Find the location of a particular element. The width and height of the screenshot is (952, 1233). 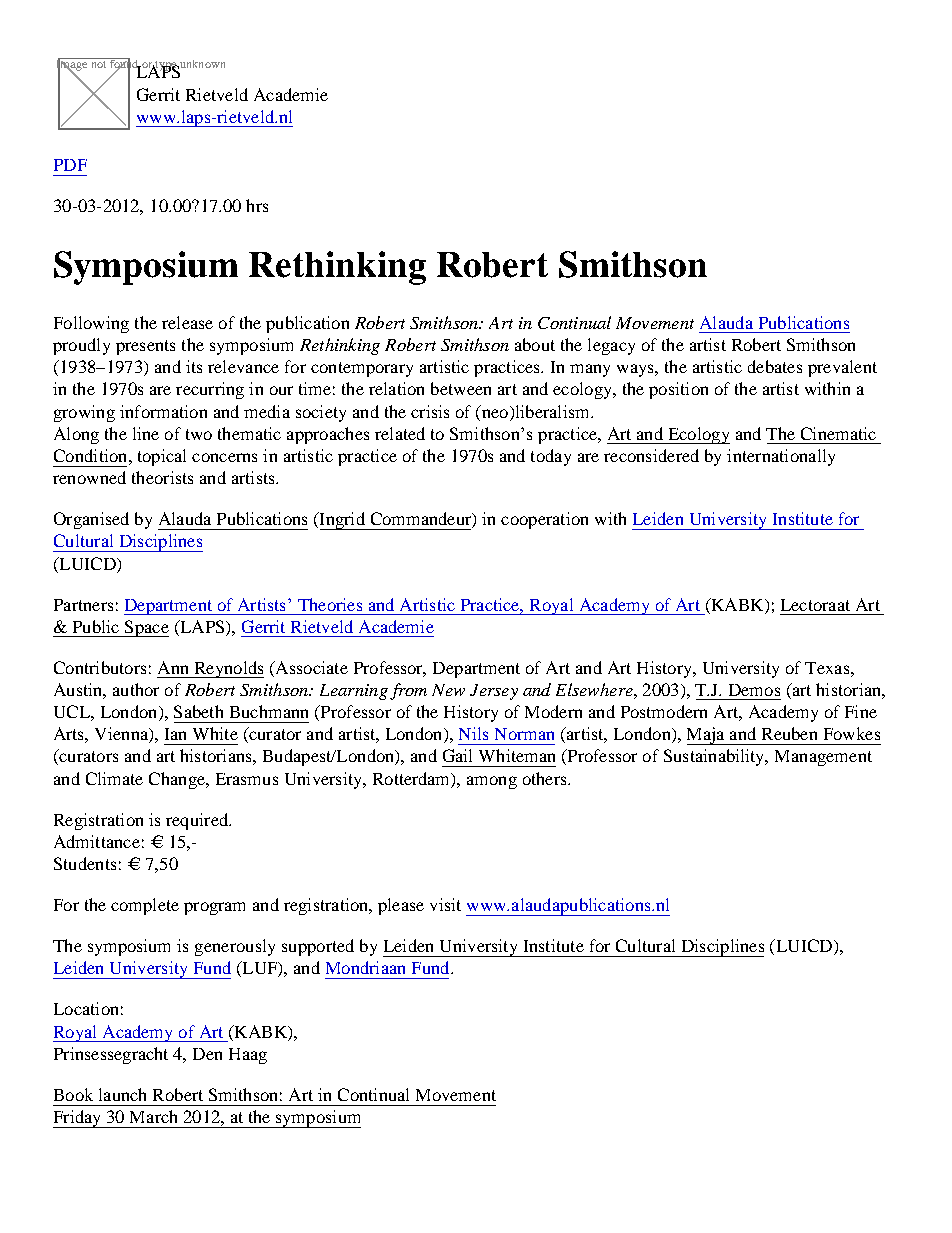

cooperation is located at coordinates (544, 520).
